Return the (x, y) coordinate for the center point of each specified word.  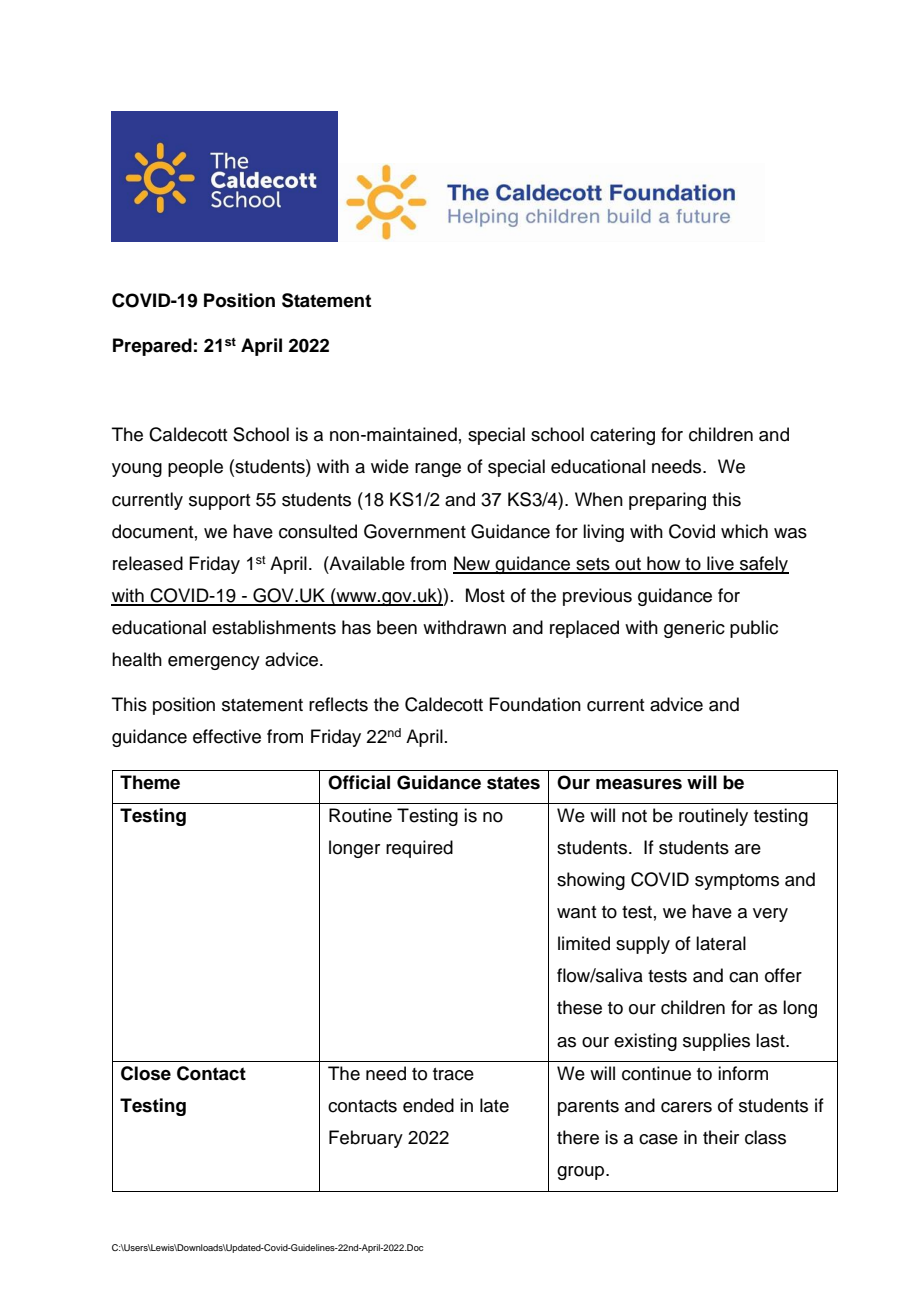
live (720, 564)
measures (639, 784)
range (438, 470)
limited (584, 943)
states (513, 783)
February (366, 1139)
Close (146, 1073)
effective (227, 736)
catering (622, 436)
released (148, 563)
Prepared (152, 347)
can (743, 977)
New (472, 564)
